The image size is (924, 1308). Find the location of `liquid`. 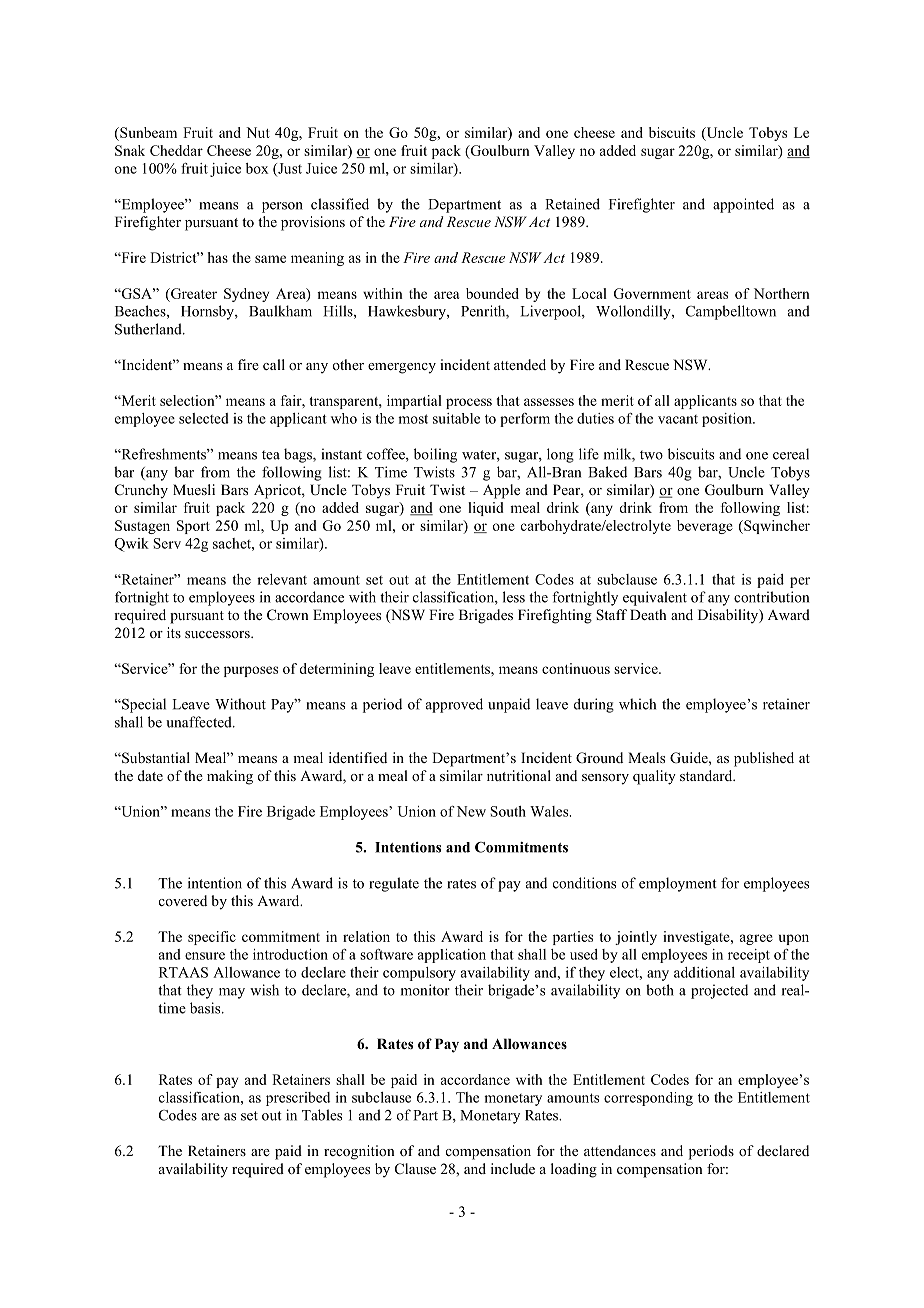

liquid is located at coordinates (486, 509).
